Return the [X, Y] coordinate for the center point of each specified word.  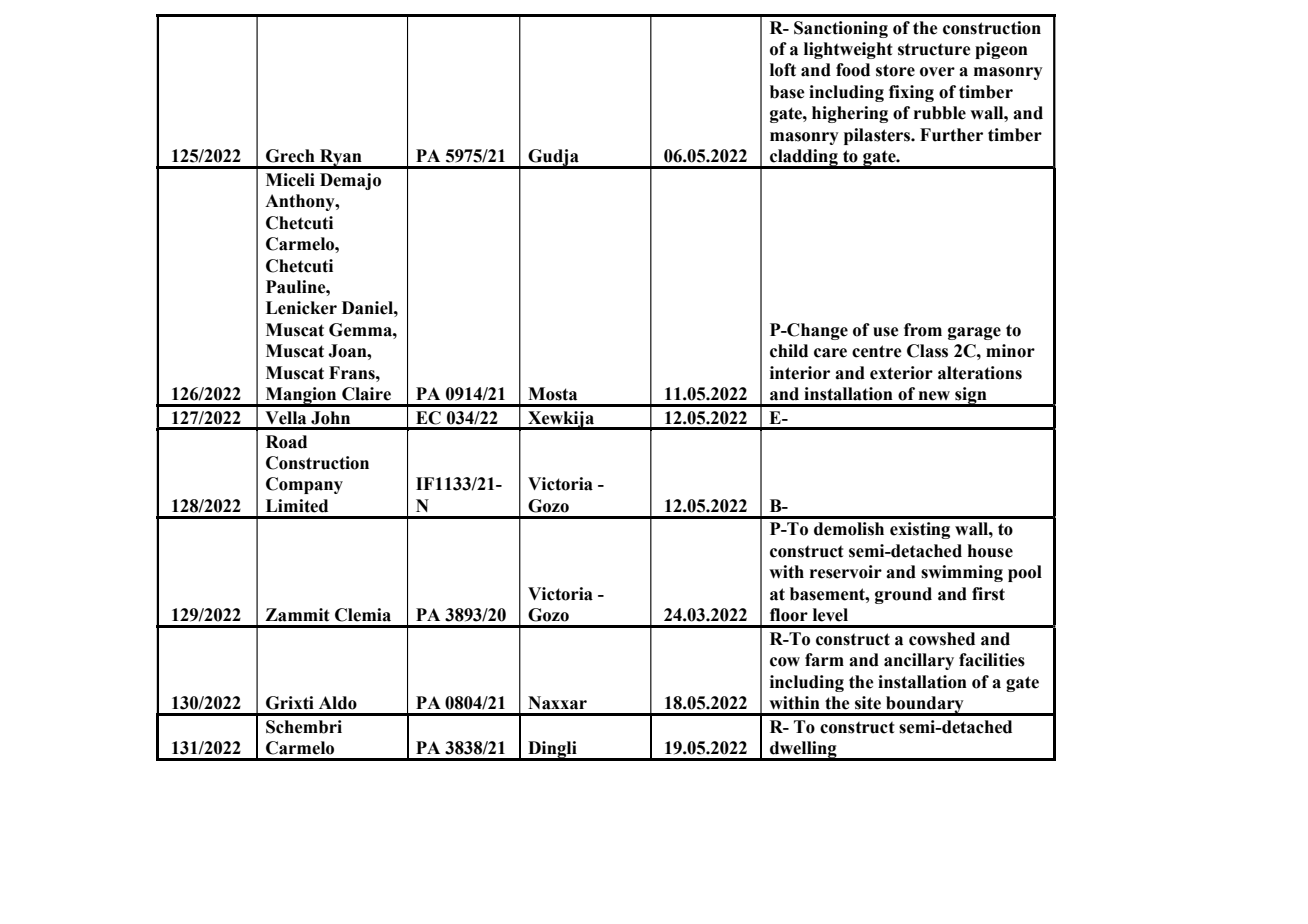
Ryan [341, 159]
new [934, 396]
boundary [925, 706]
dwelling [803, 751]
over [937, 72]
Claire [366, 394]
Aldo [338, 703]
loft [783, 70]
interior [800, 373]
